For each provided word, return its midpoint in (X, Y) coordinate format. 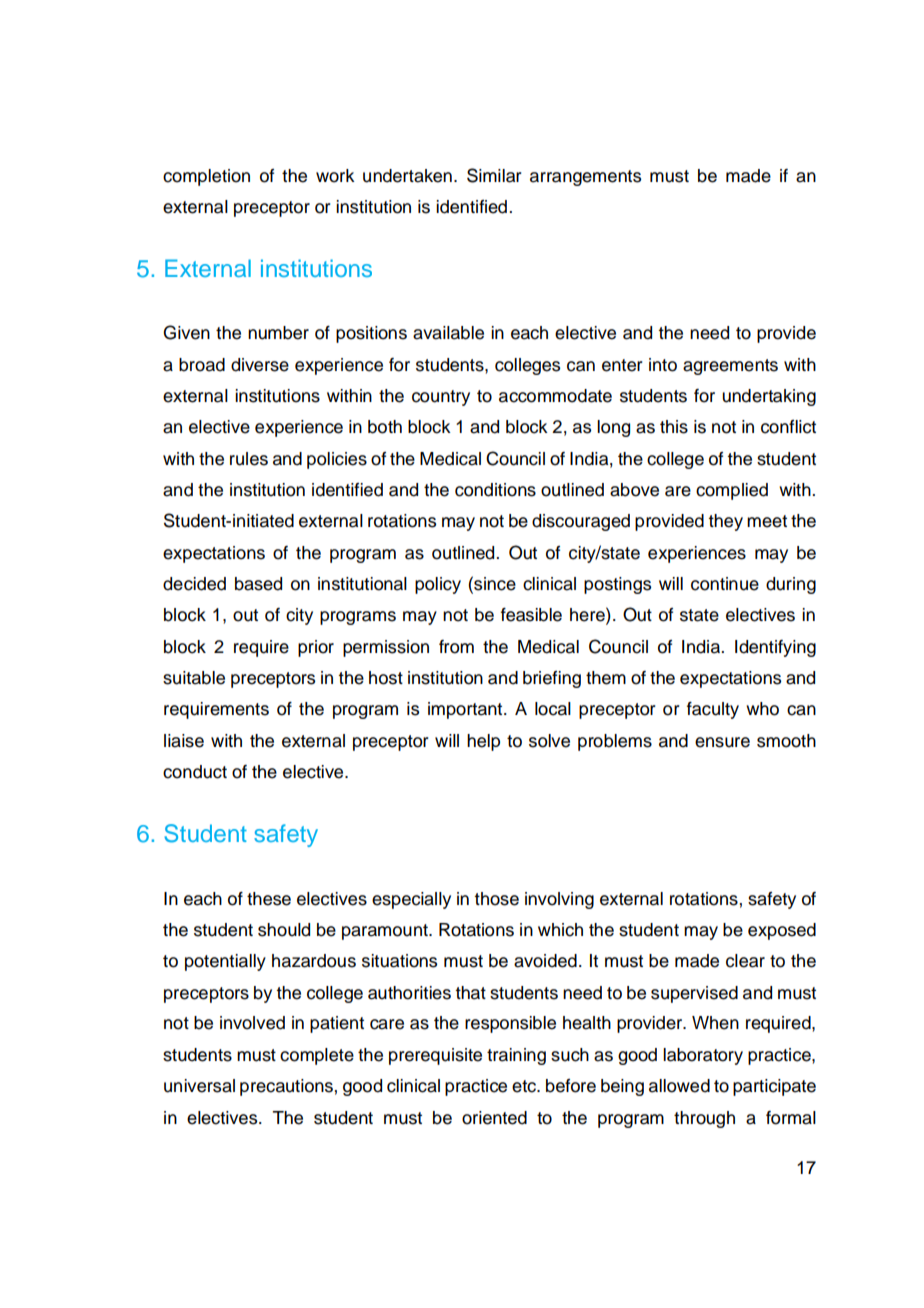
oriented (494, 1118)
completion (206, 177)
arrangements (585, 178)
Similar (494, 175)
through (704, 1119)
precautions (286, 1087)
